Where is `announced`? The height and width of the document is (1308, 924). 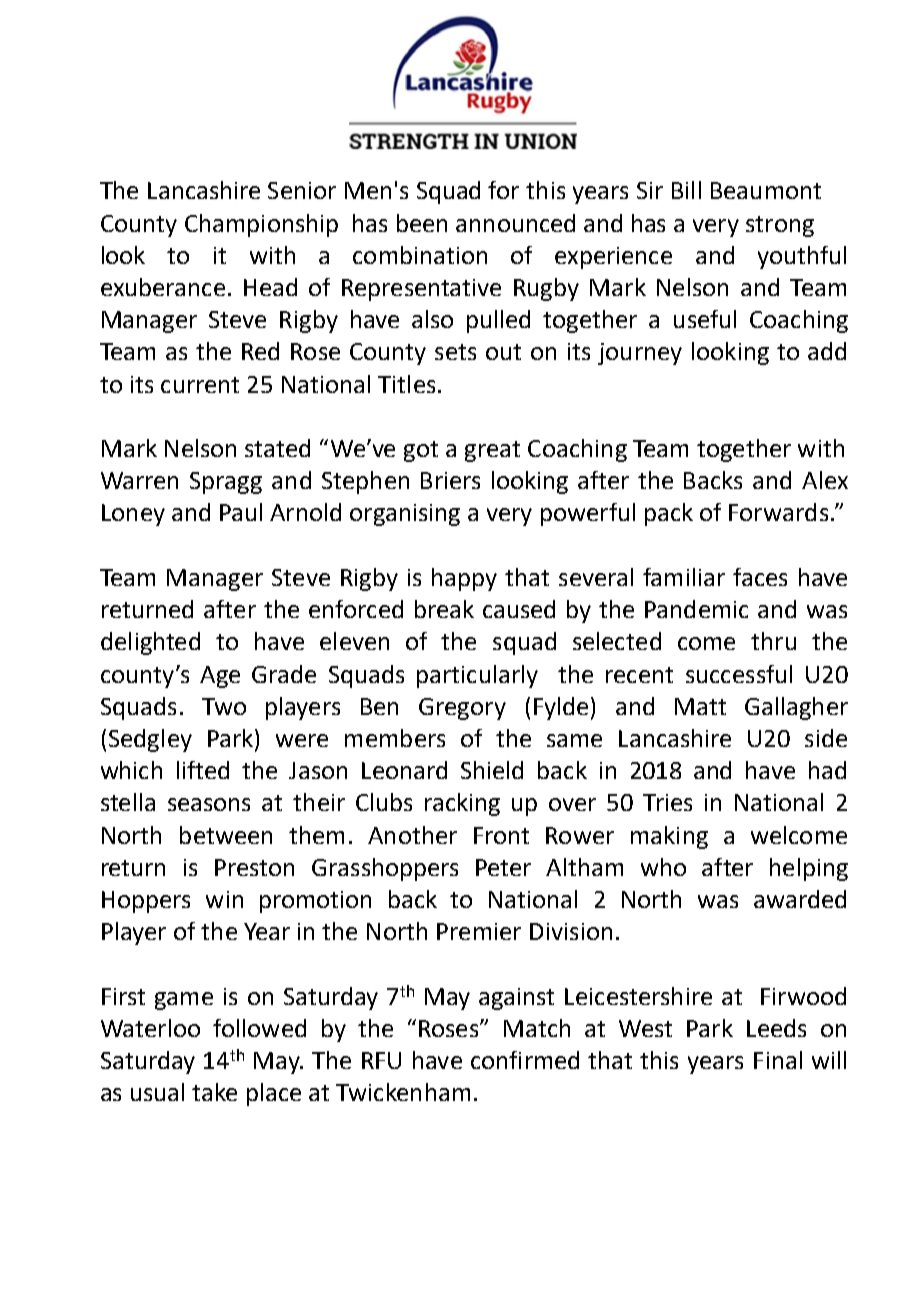 announced is located at coordinates (515, 223).
